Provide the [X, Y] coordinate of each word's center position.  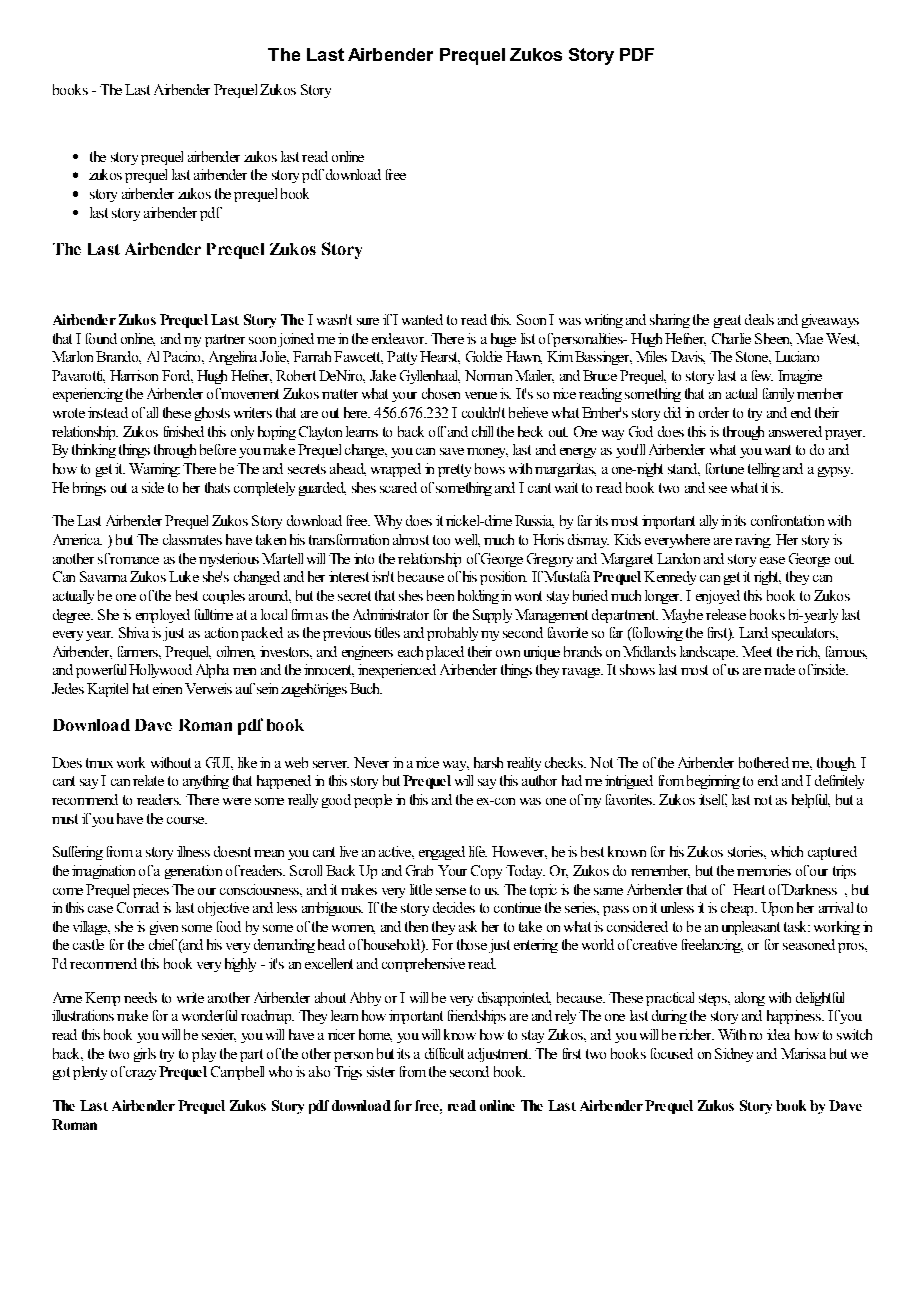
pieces [151, 891]
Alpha [212, 671]
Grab [419, 870]
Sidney [734, 1055]
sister [381, 1071]
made [779, 669]
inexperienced [397, 671]
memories [764, 870]
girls [145, 1055]
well [467, 540]
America [77, 539]
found [101, 338]
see [718, 489]
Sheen [773, 339]
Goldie [484, 356]
